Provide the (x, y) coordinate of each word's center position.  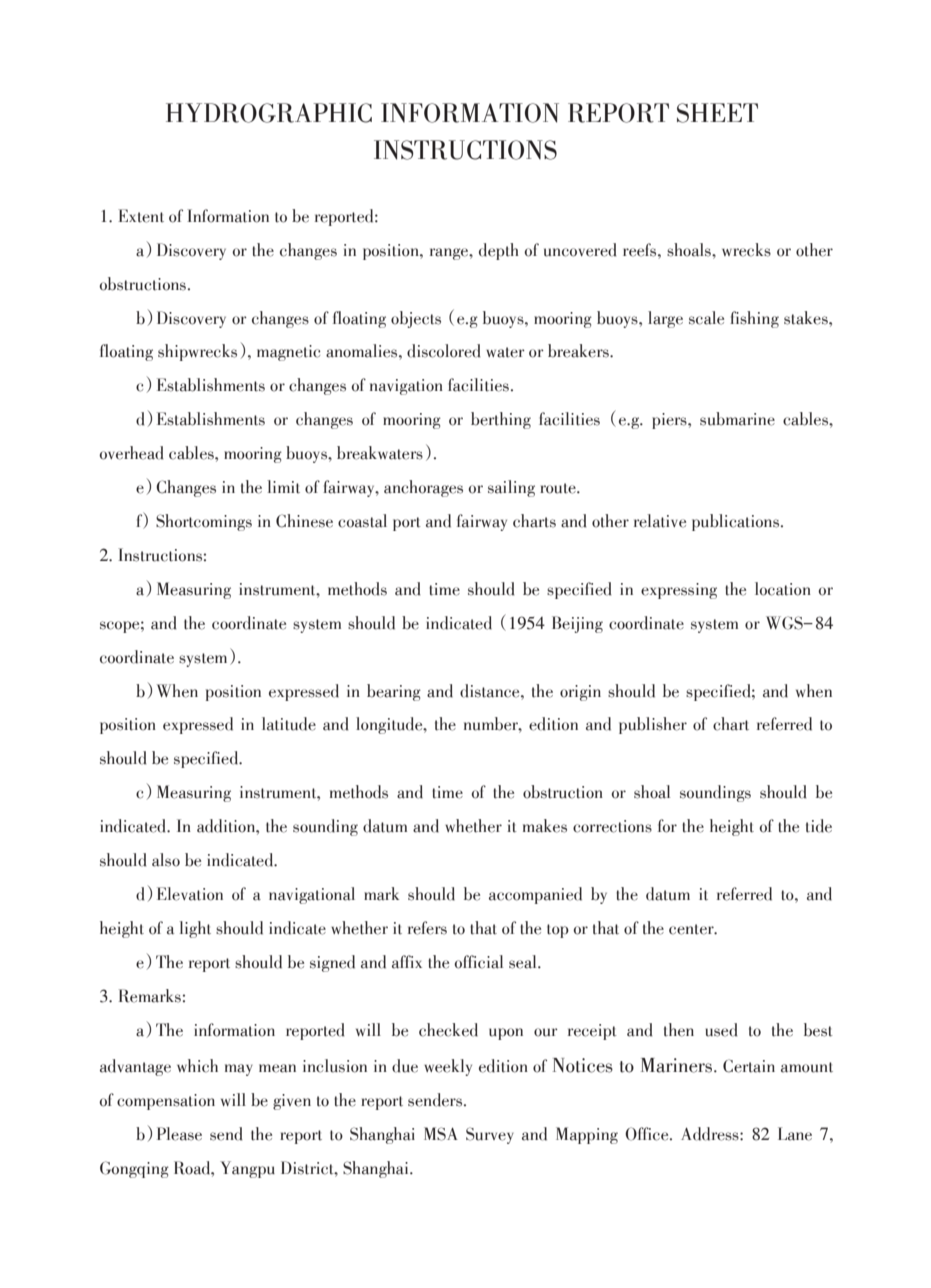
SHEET (717, 113)
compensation (166, 1102)
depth (499, 251)
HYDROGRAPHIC (269, 113)
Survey (490, 1135)
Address (711, 1134)
